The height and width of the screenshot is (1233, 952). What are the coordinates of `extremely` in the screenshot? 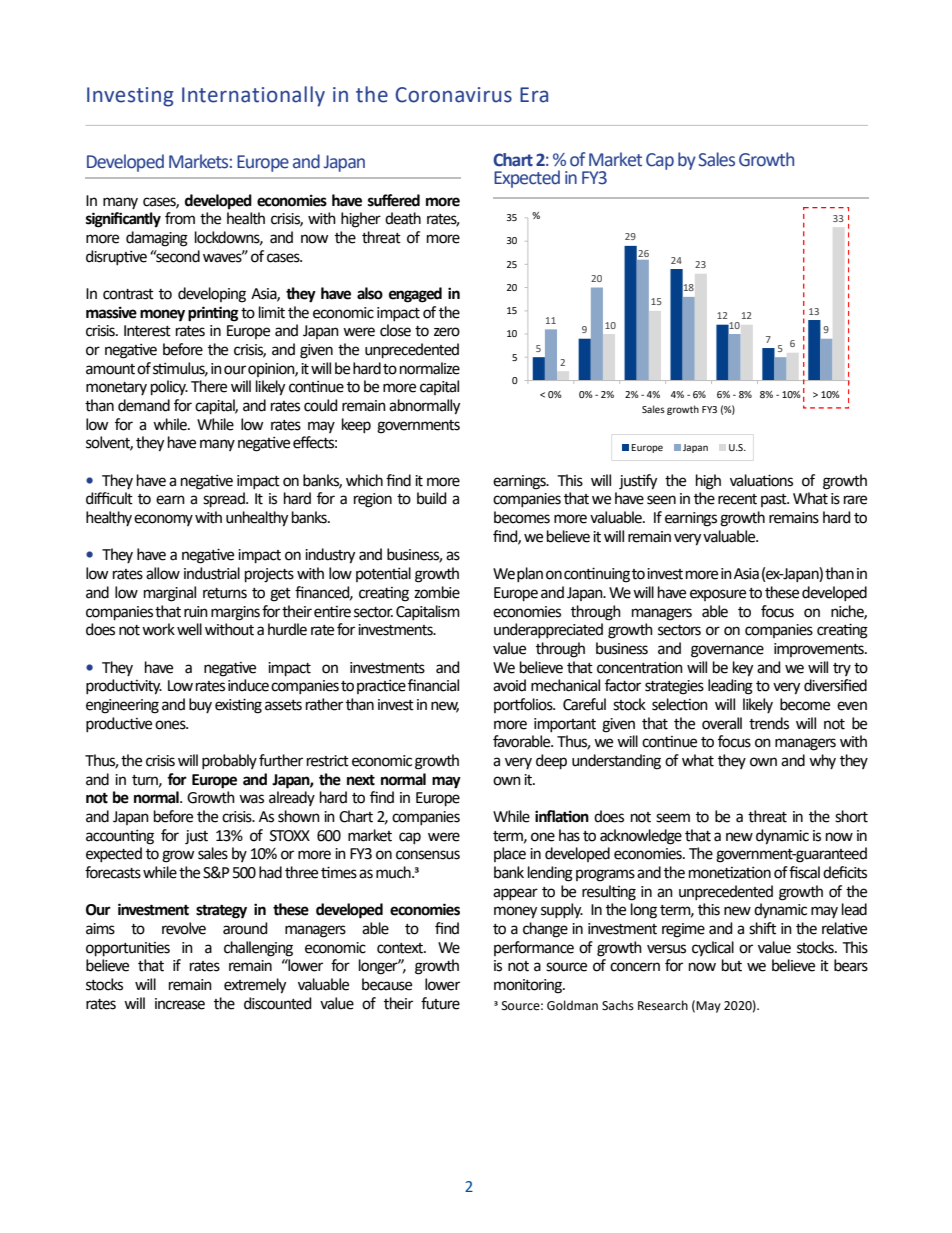 It's located at (255, 986).
